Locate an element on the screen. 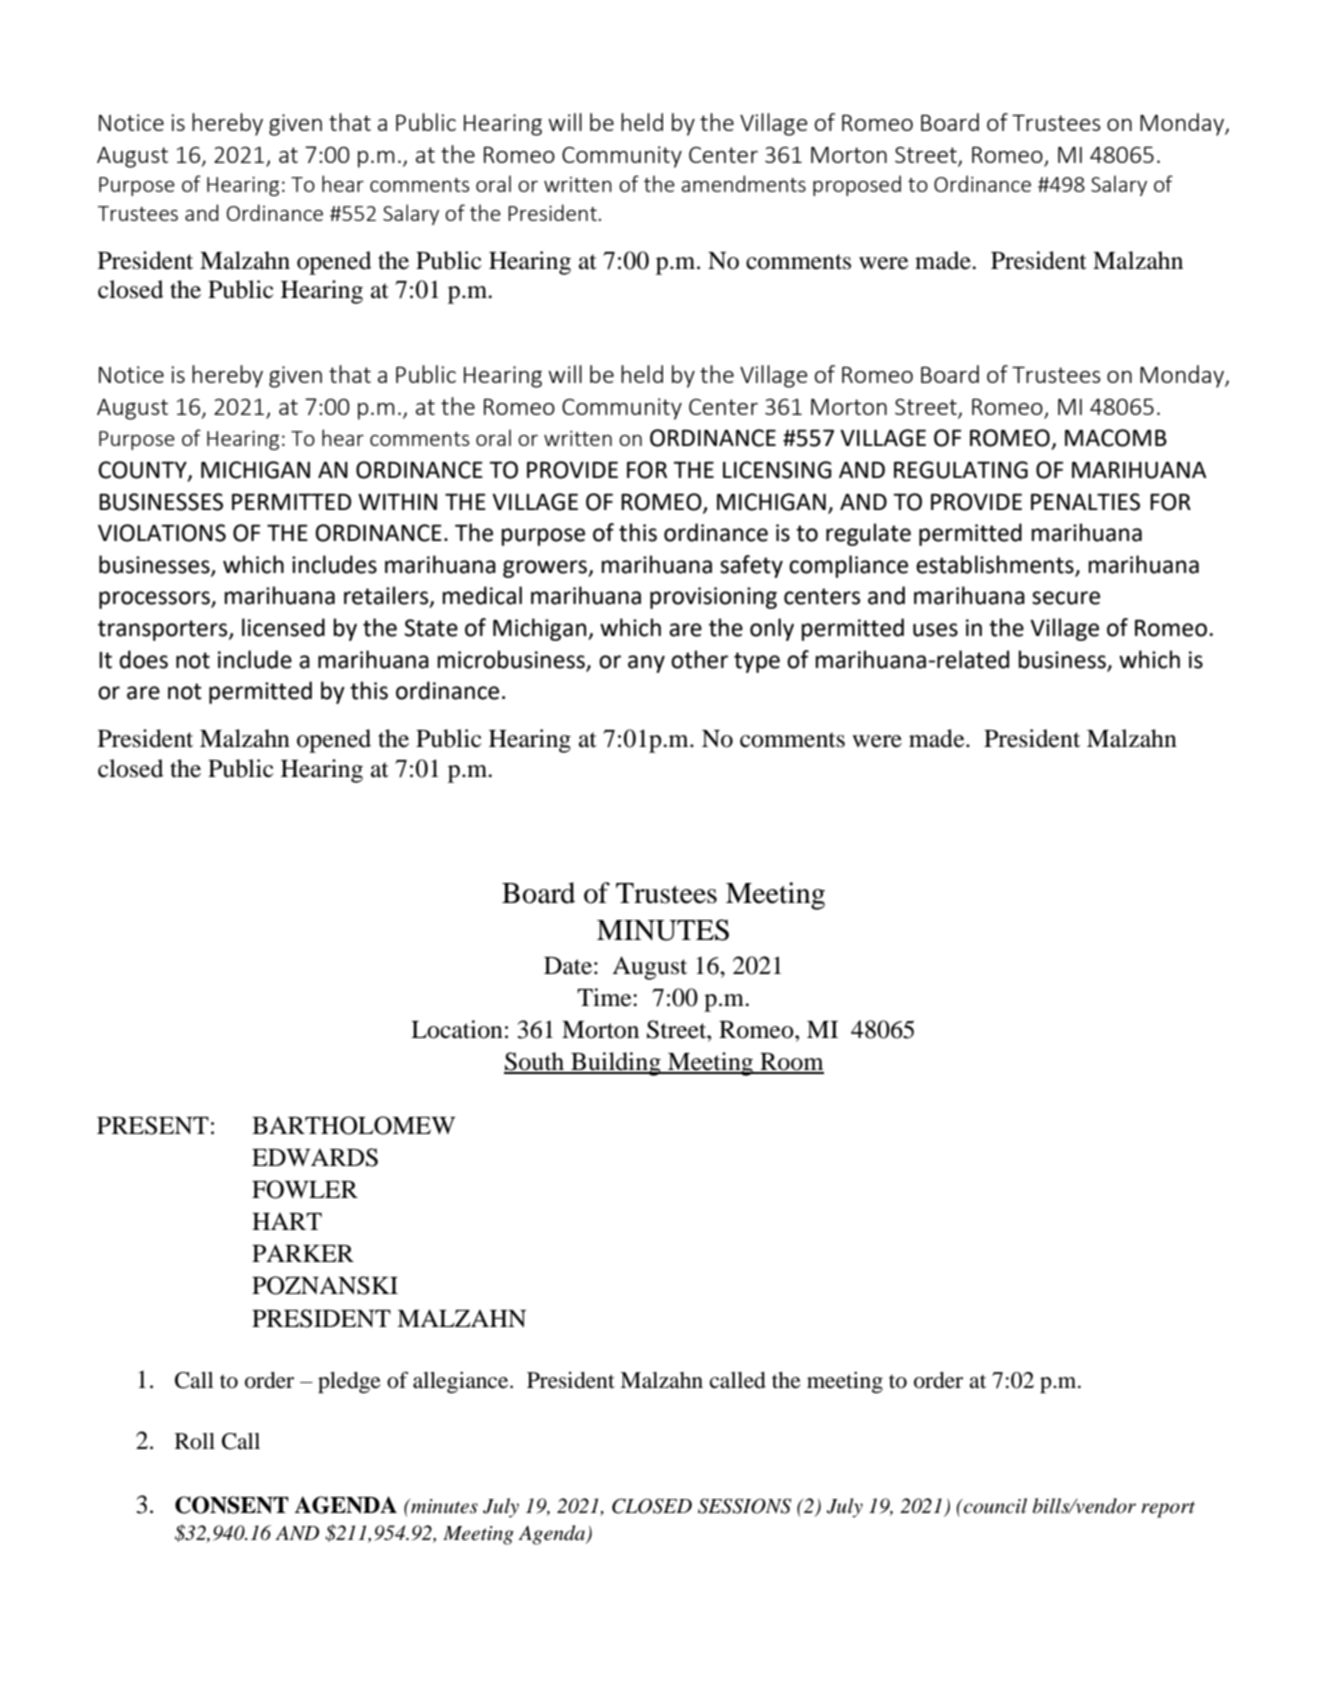 This screenshot has width=1318, height=1706. proposed is located at coordinates (857, 185).
